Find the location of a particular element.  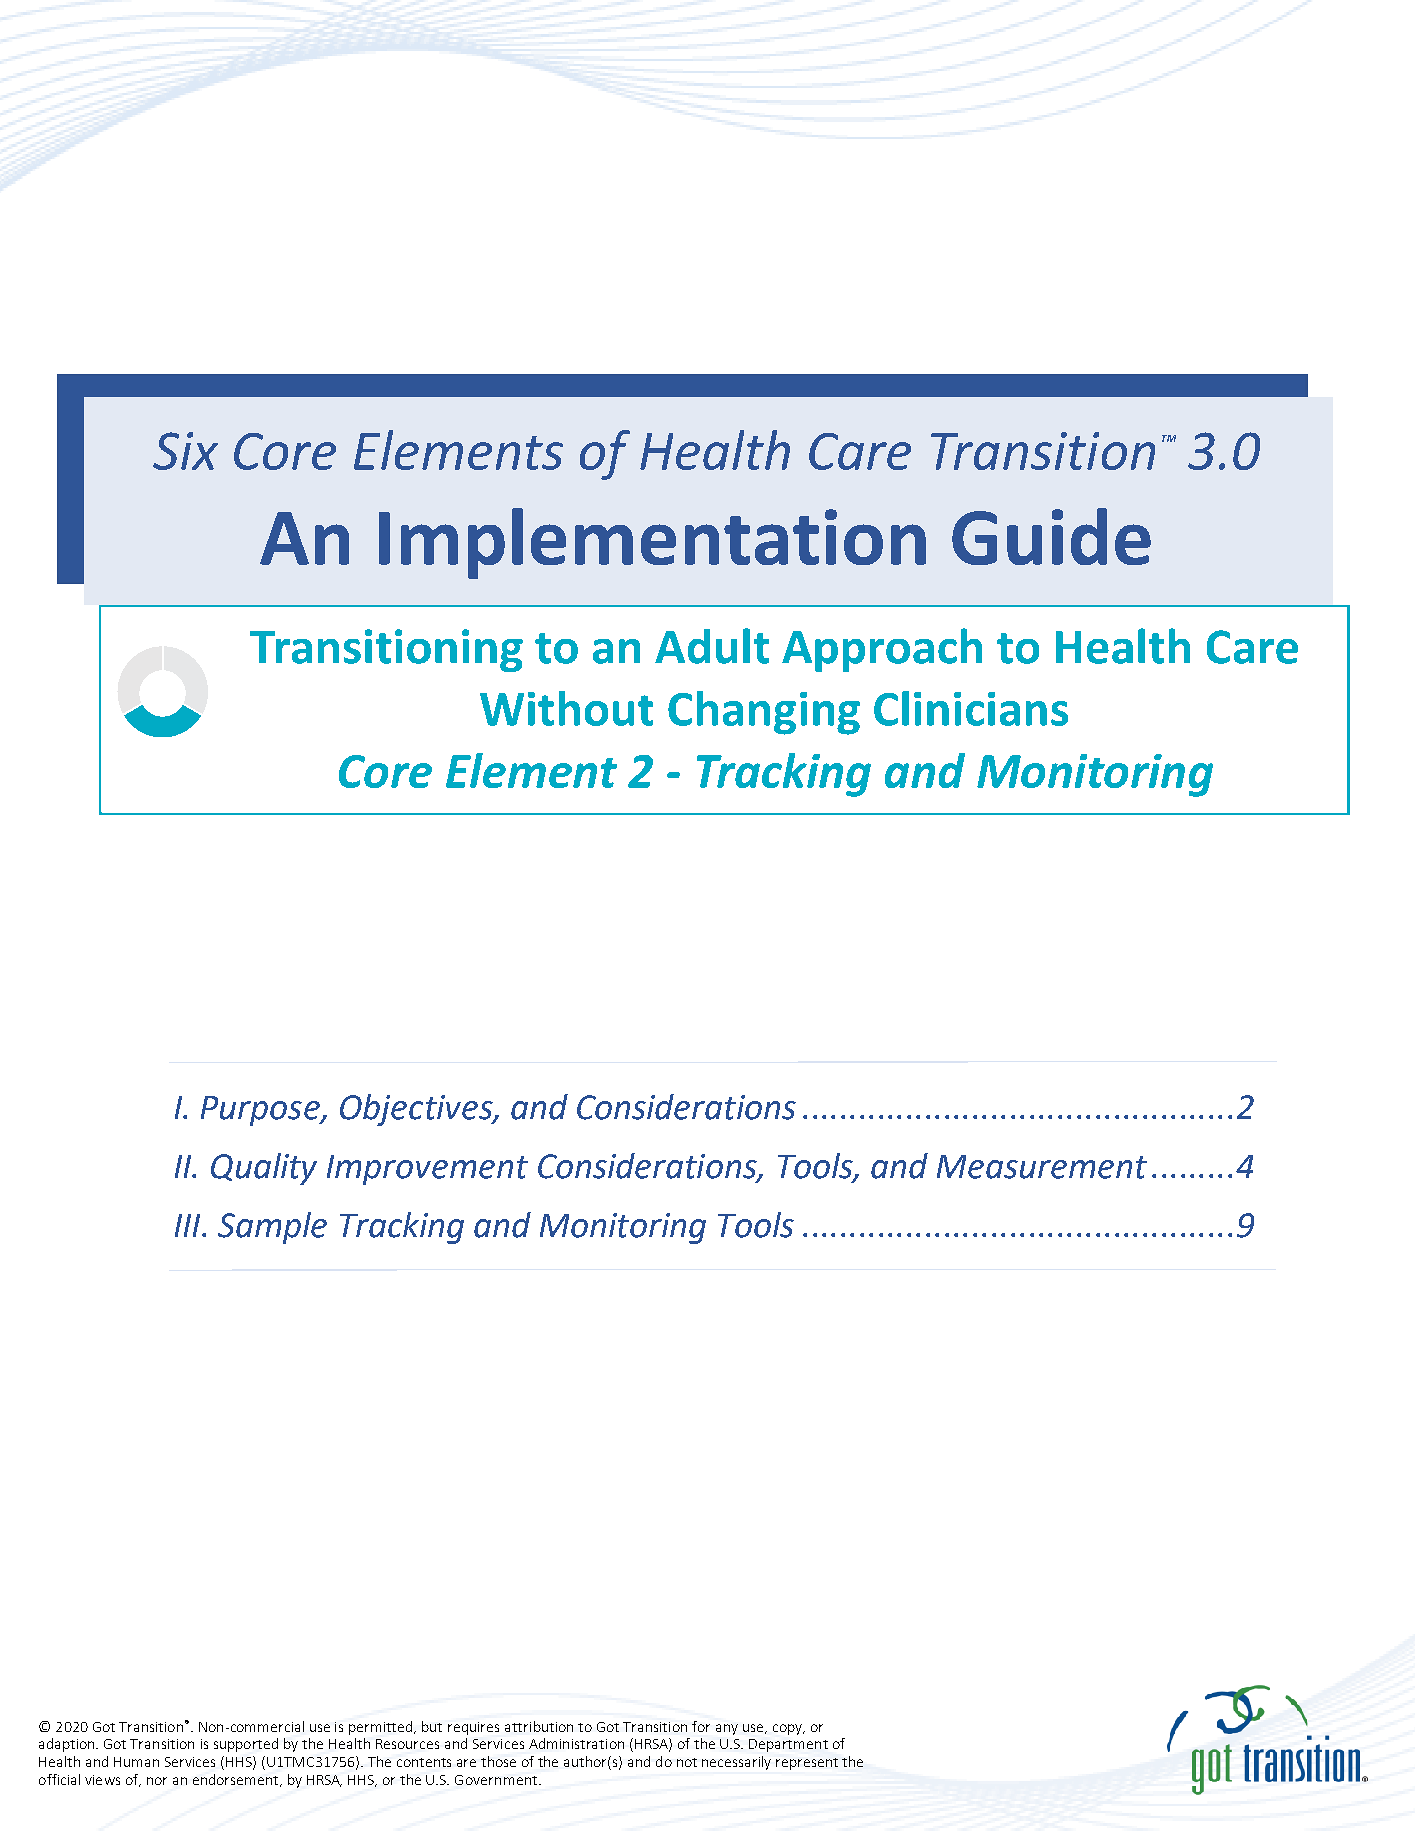

supported is located at coordinates (246, 1745).
